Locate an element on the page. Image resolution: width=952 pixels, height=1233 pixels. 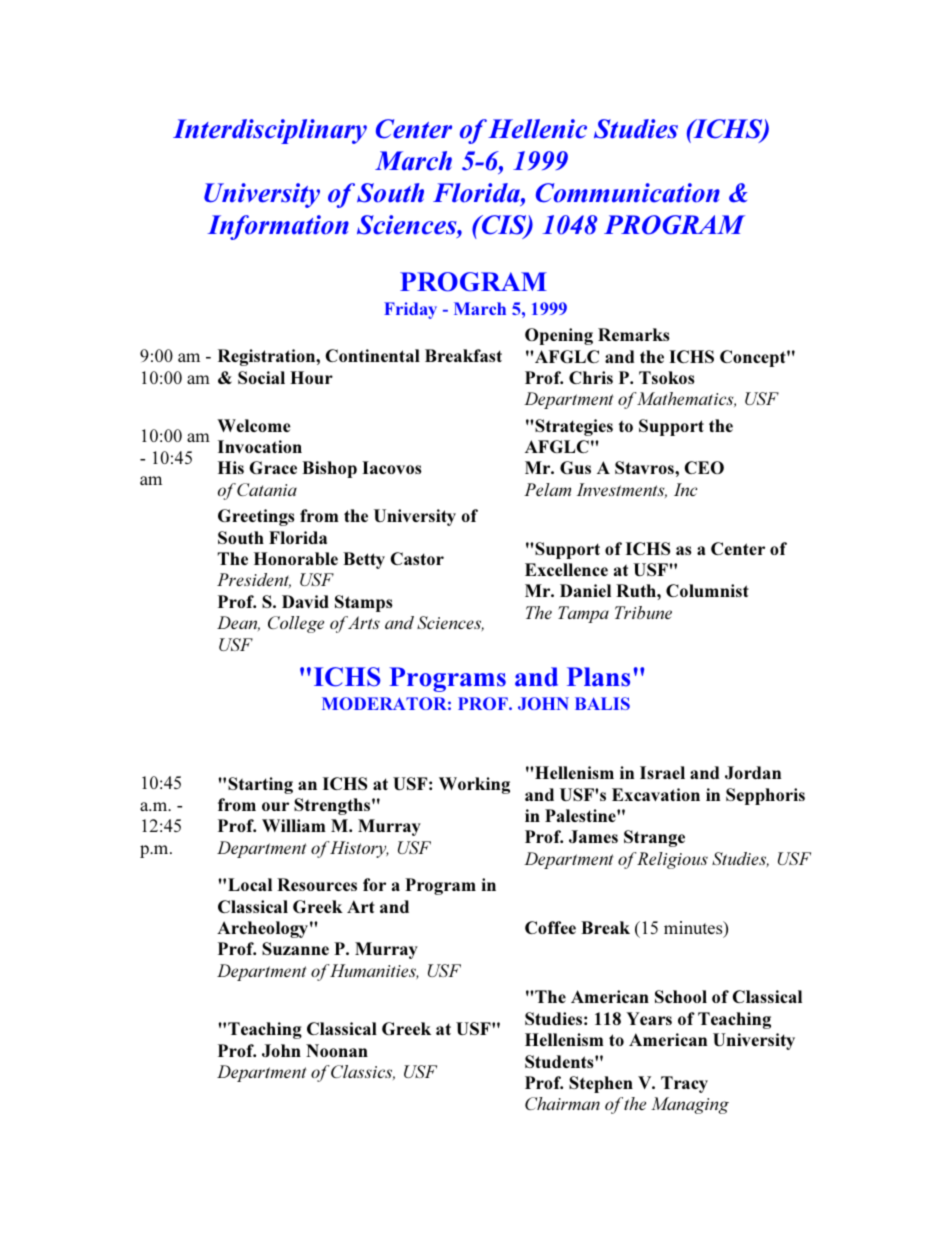
College is located at coordinates (296, 624).
